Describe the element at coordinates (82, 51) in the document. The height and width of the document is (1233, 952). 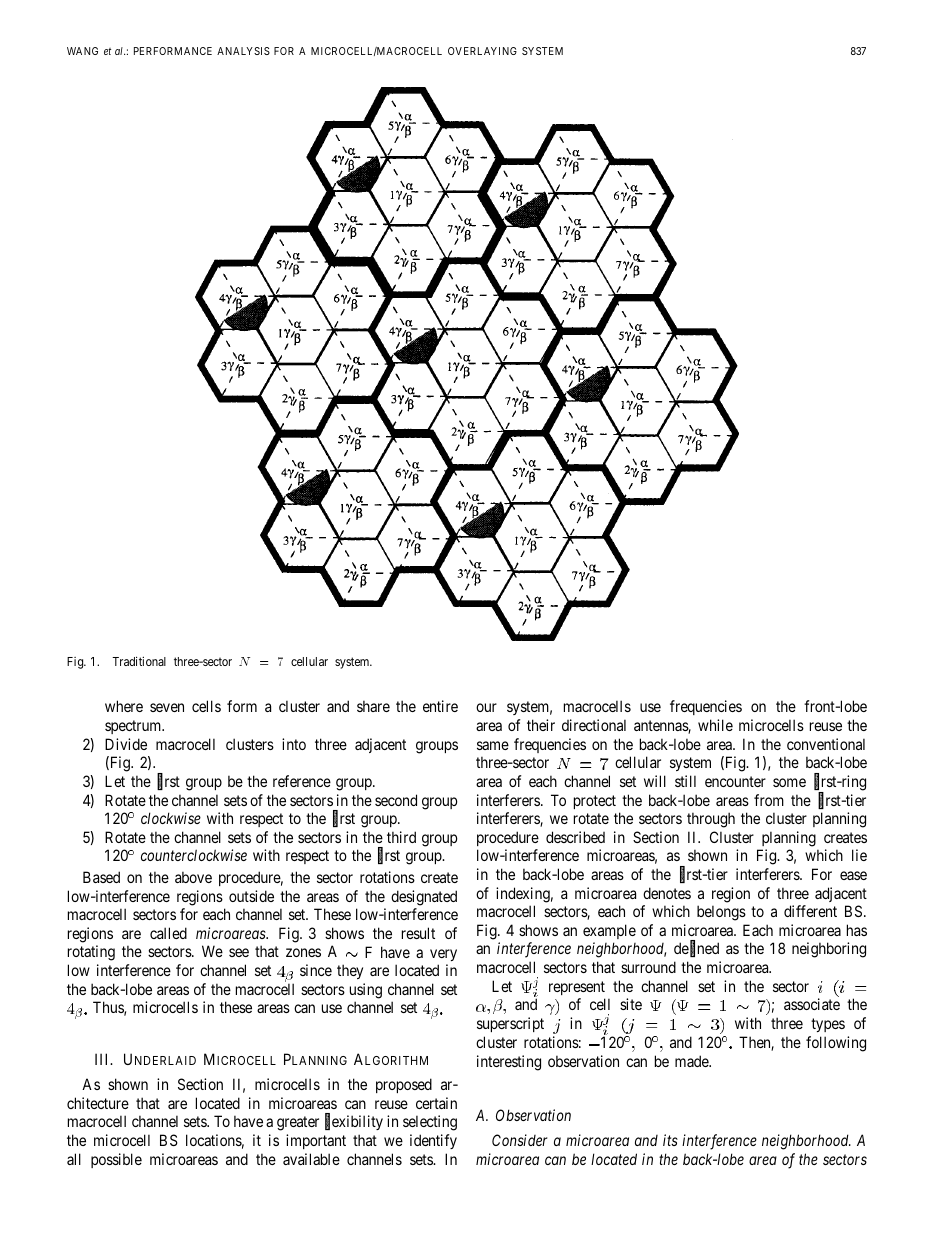
I see `WANG` at that location.
